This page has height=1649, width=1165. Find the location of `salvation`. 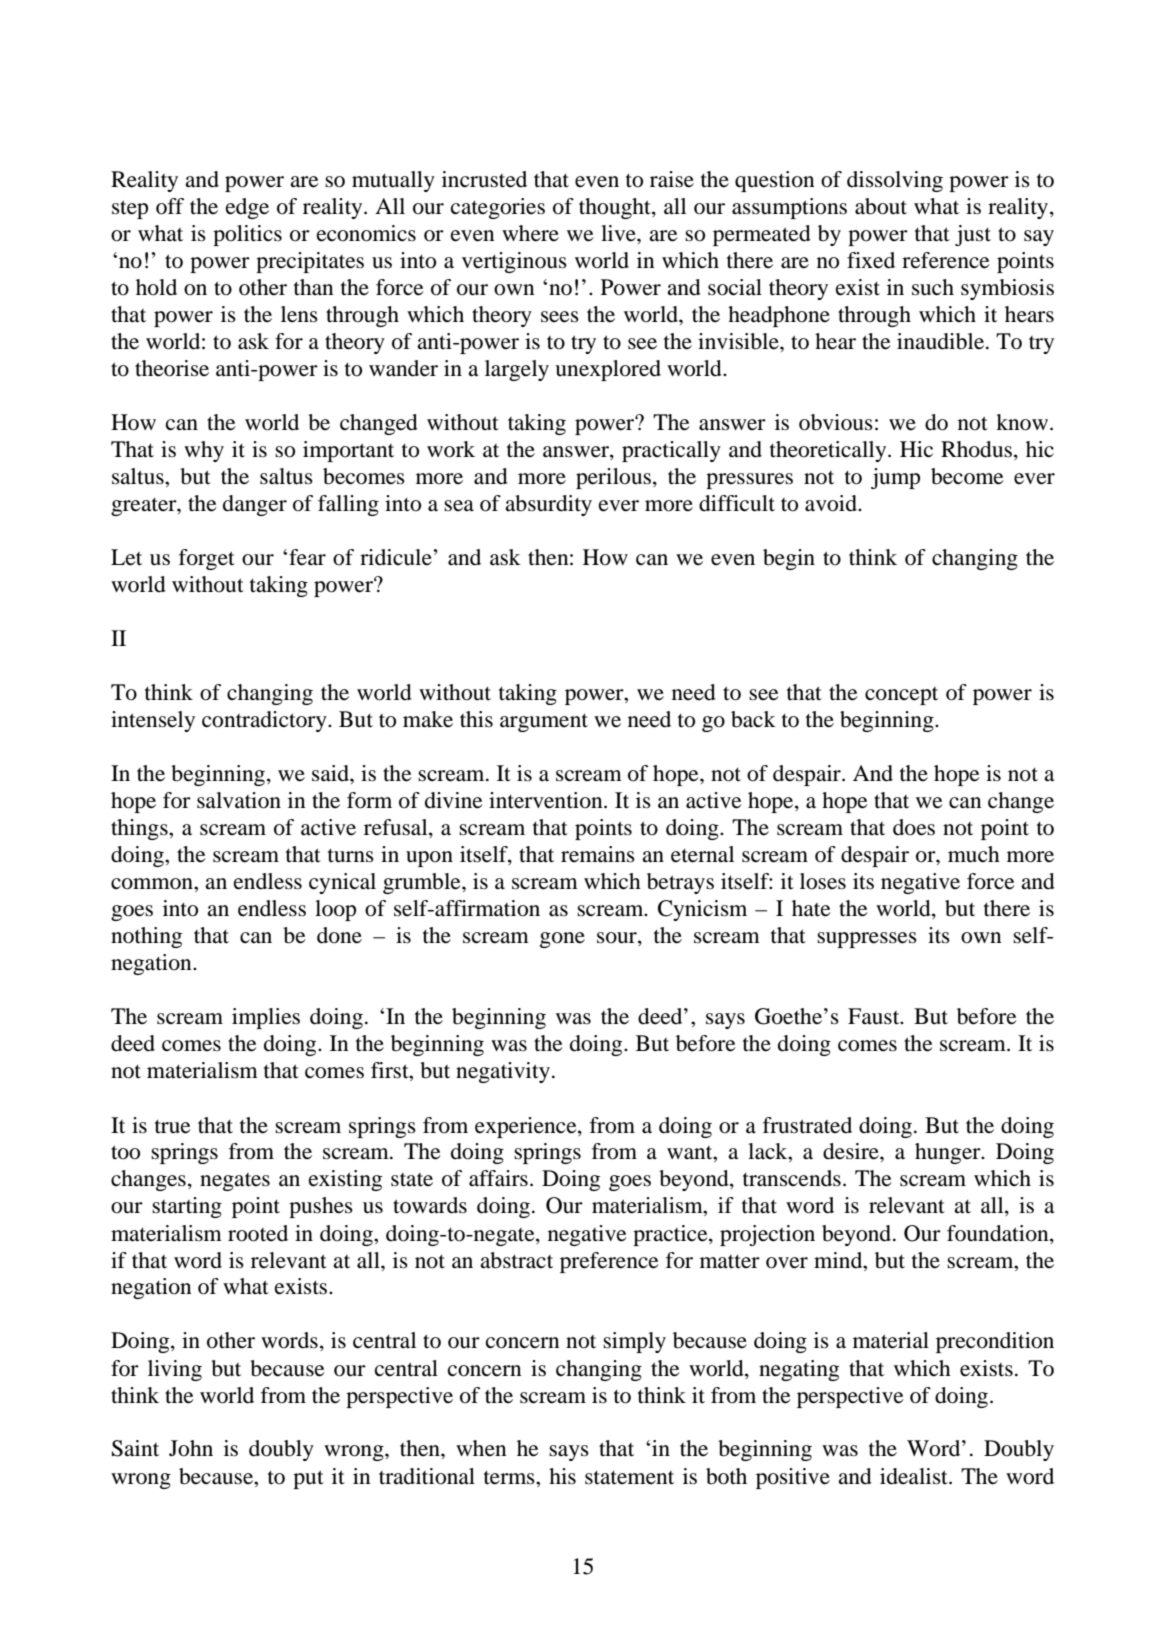

salvation is located at coordinates (239, 800).
